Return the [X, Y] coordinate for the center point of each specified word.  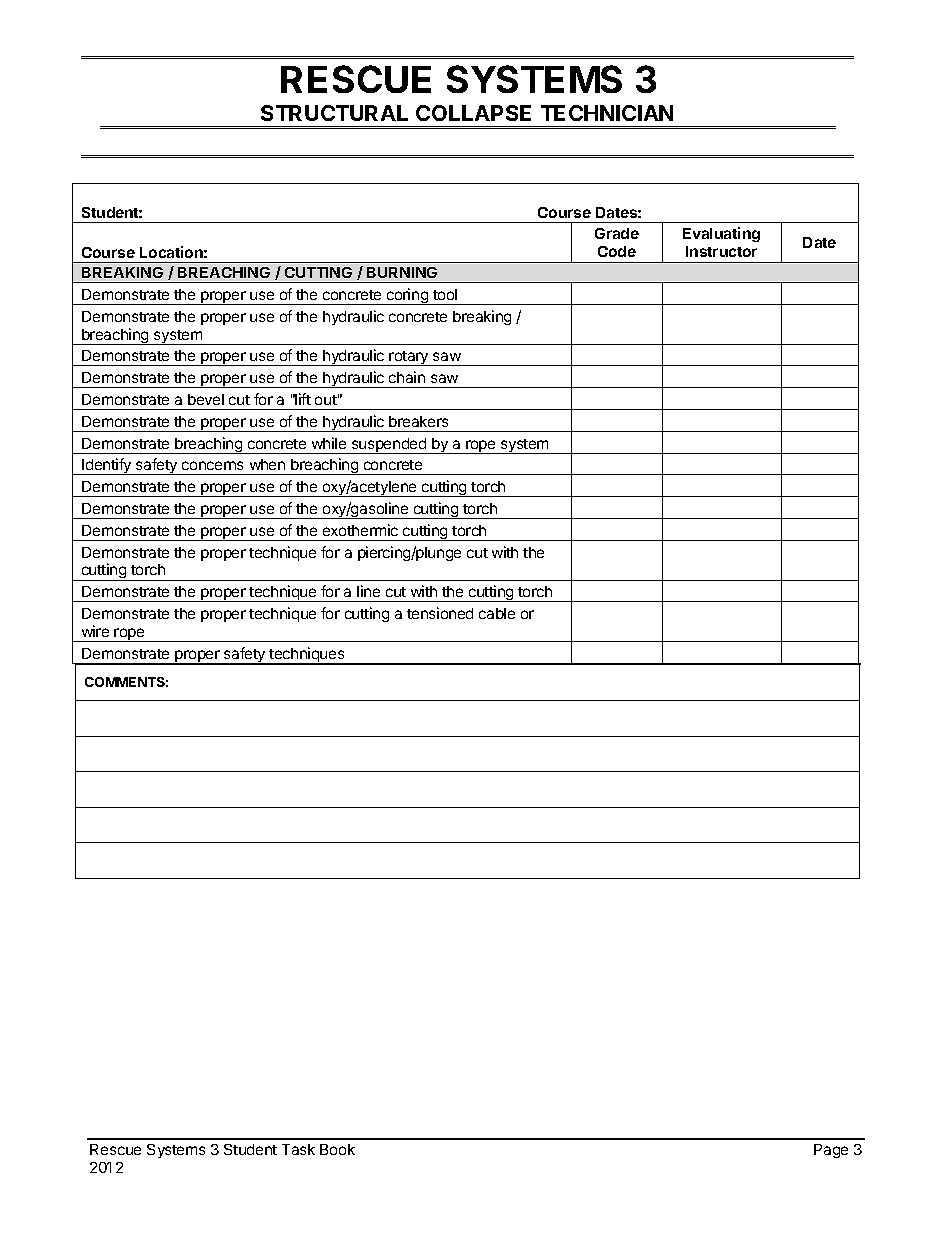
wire [95, 631]
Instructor [721, 251]
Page [831, 1151]
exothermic [360, 530]
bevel [206, 399]
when [267, 464]
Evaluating [721, 234]
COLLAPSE [473, 113]
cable [497, 613]
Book [337, 1149]
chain [407, 377]
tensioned [440, 613]
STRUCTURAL [334, 113]
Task [298, 1149]
